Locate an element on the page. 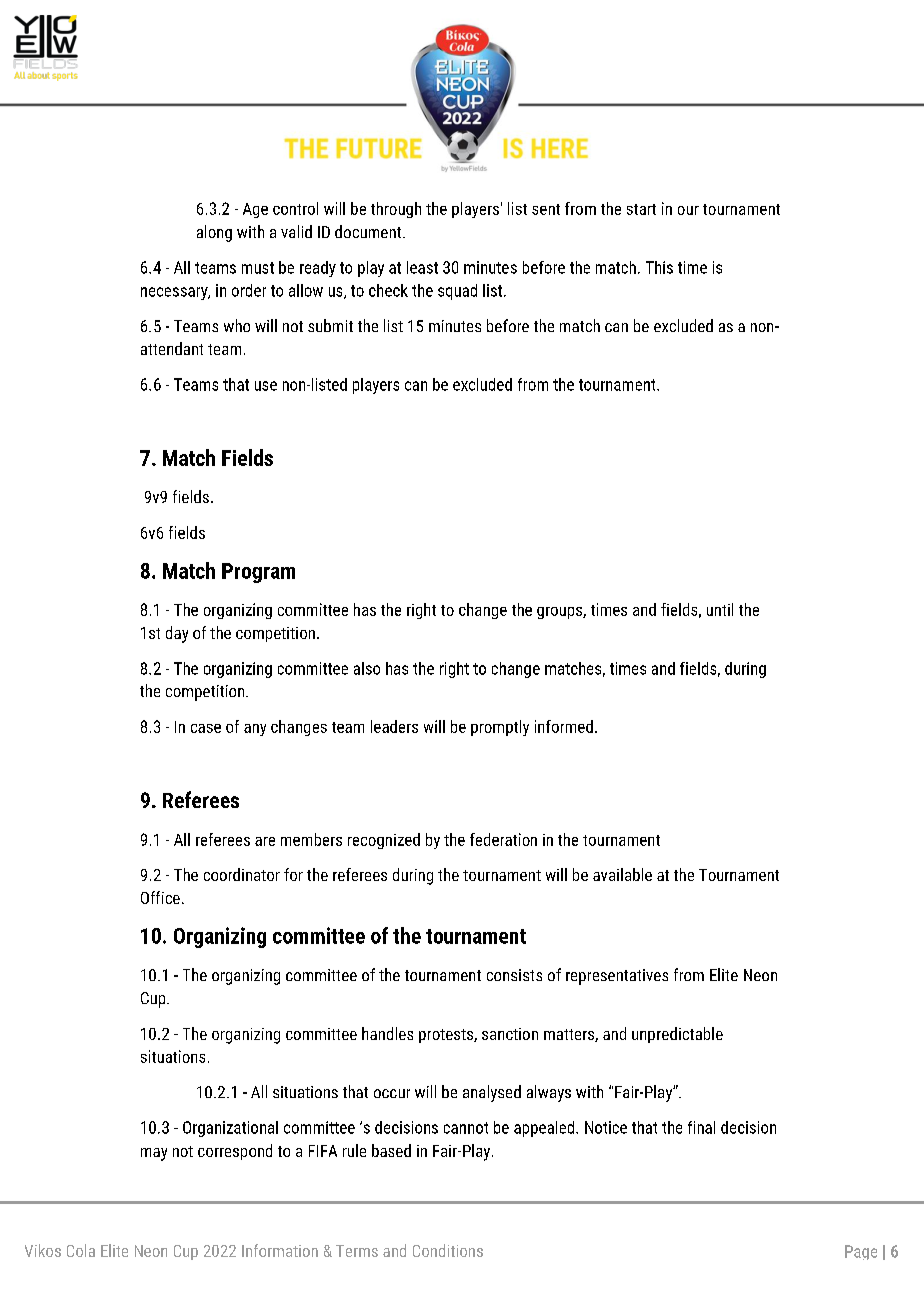 The width and height of the document is (924, 1308). case is located at coordinates (206, 728).
